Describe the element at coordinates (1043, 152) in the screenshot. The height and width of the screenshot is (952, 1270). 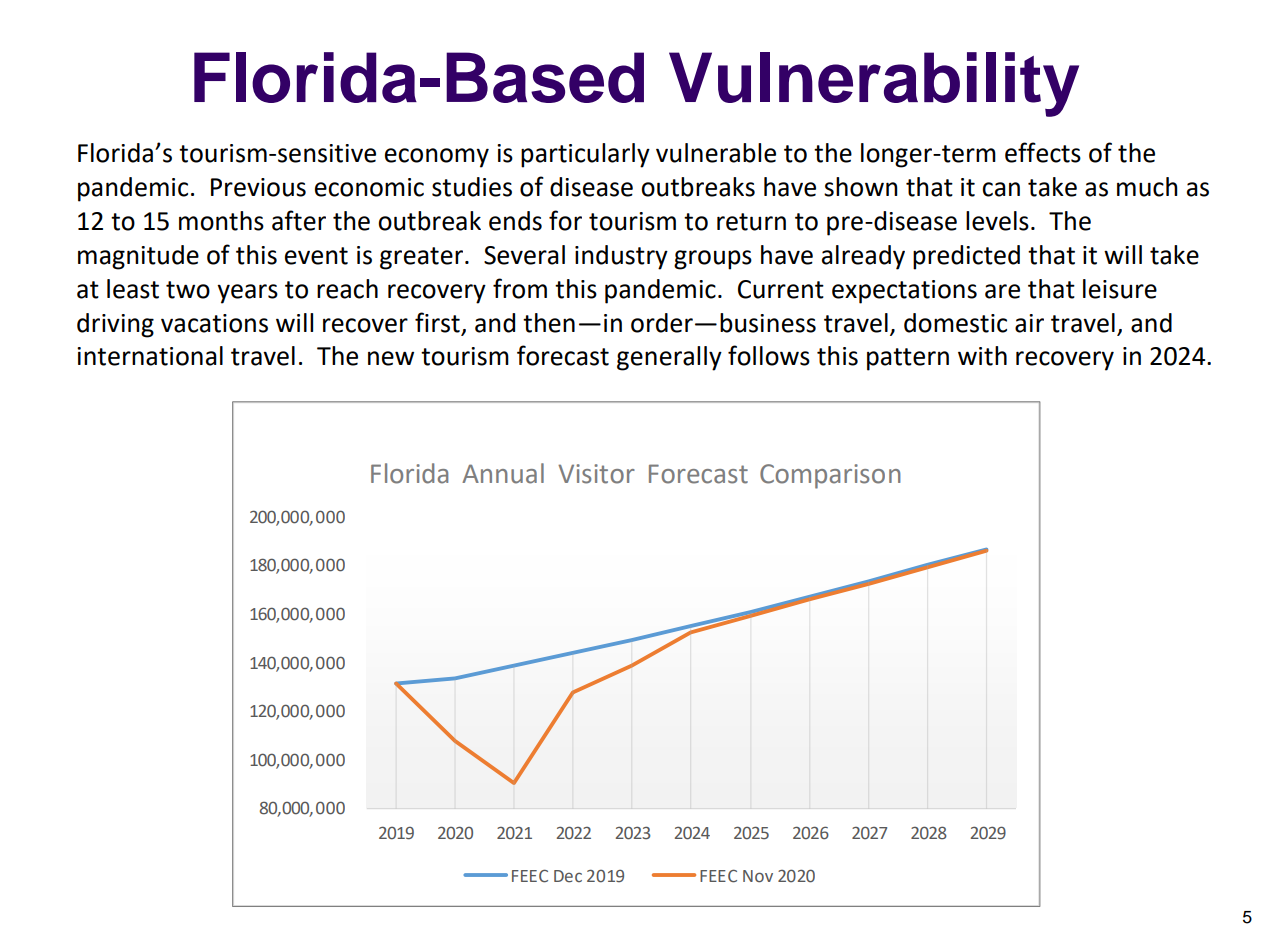
I see `effects` at that location.
